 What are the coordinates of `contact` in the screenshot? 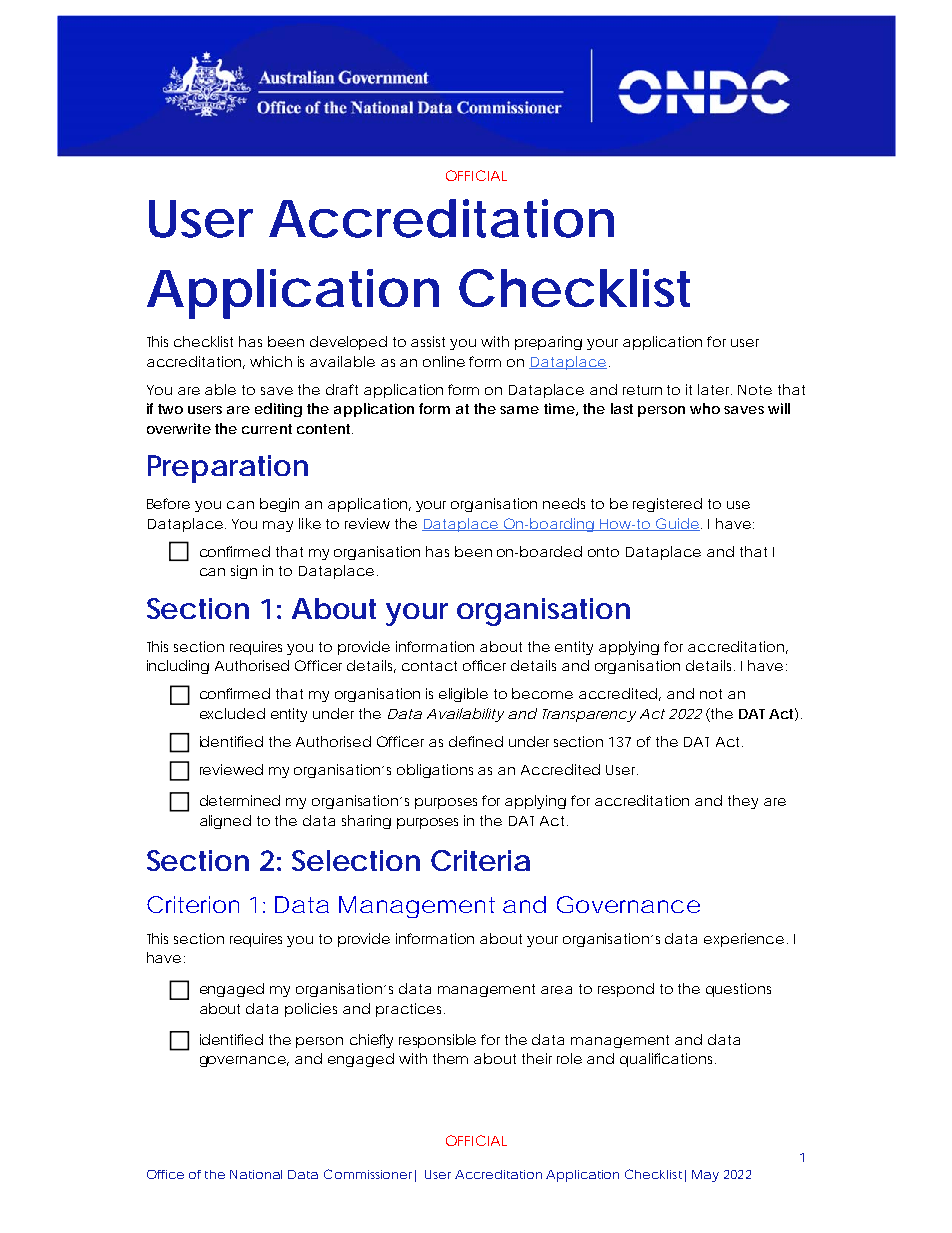 It's located at (429, 666).
